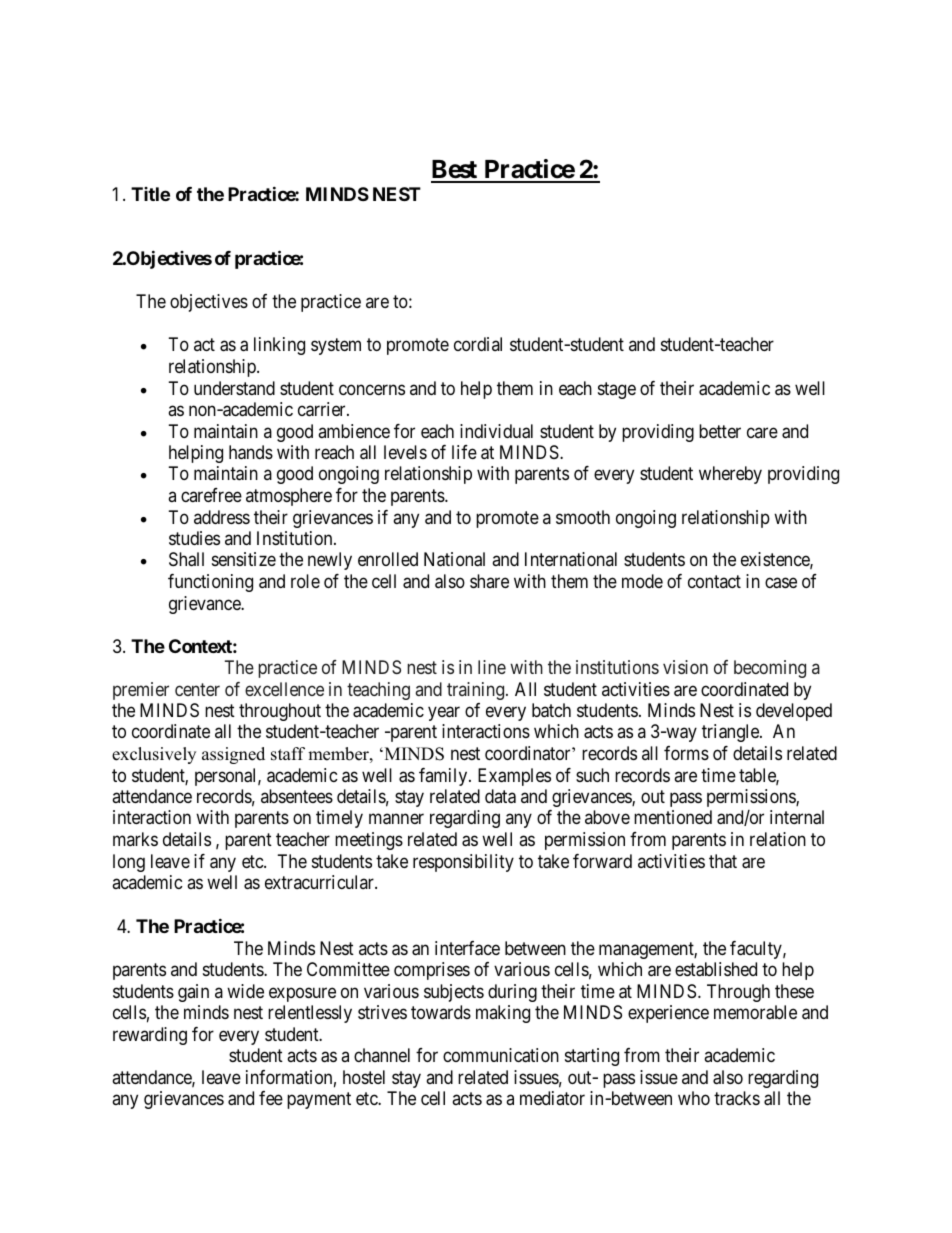 This screenshot has height=1233, width=952. What do you see at coordinates (478, 344) in the screenshot?
I see `cordial` at bounding box center [478, 344].
